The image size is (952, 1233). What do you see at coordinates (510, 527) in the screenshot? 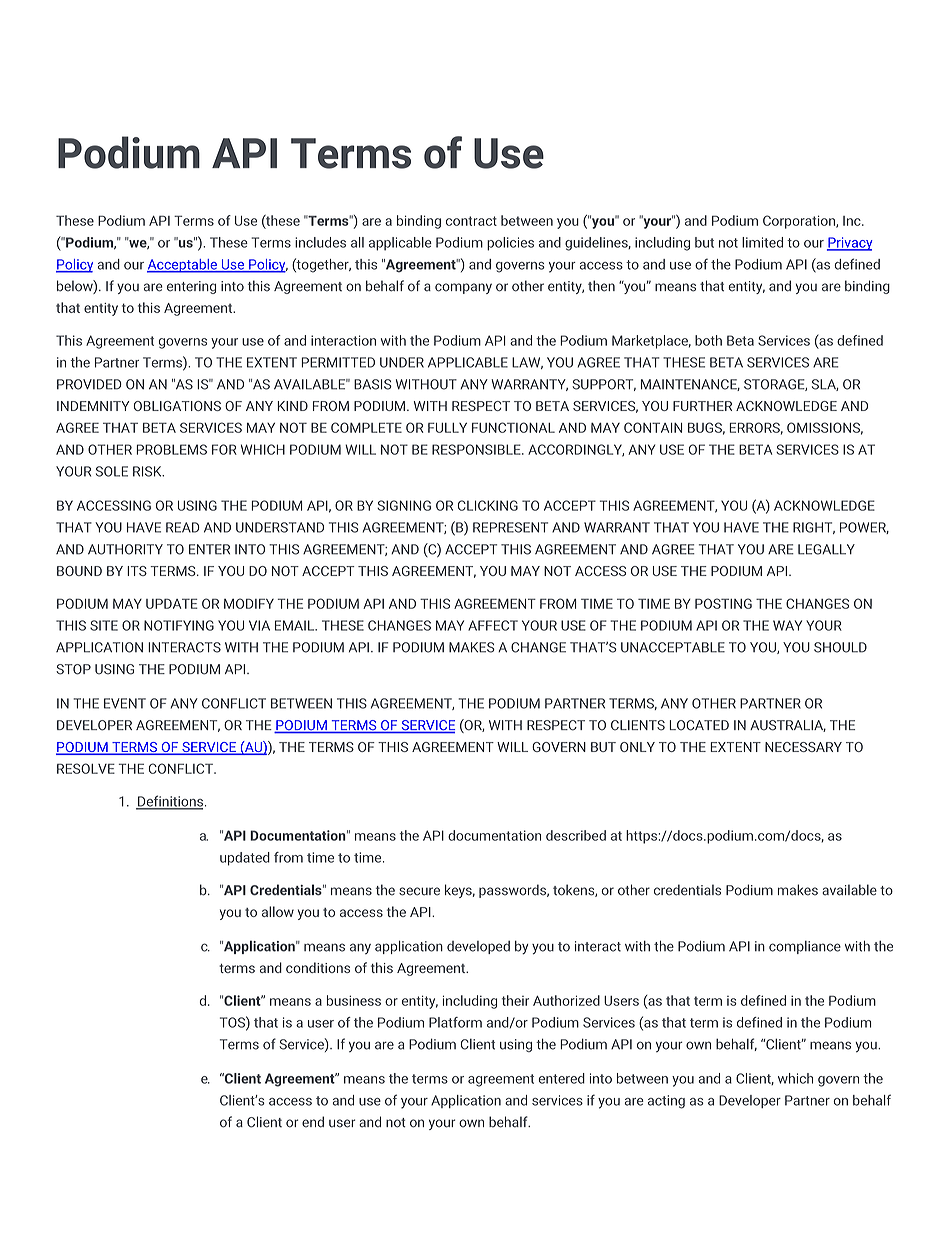
I see `REPRESENT` at bounding box center [510, 527].
